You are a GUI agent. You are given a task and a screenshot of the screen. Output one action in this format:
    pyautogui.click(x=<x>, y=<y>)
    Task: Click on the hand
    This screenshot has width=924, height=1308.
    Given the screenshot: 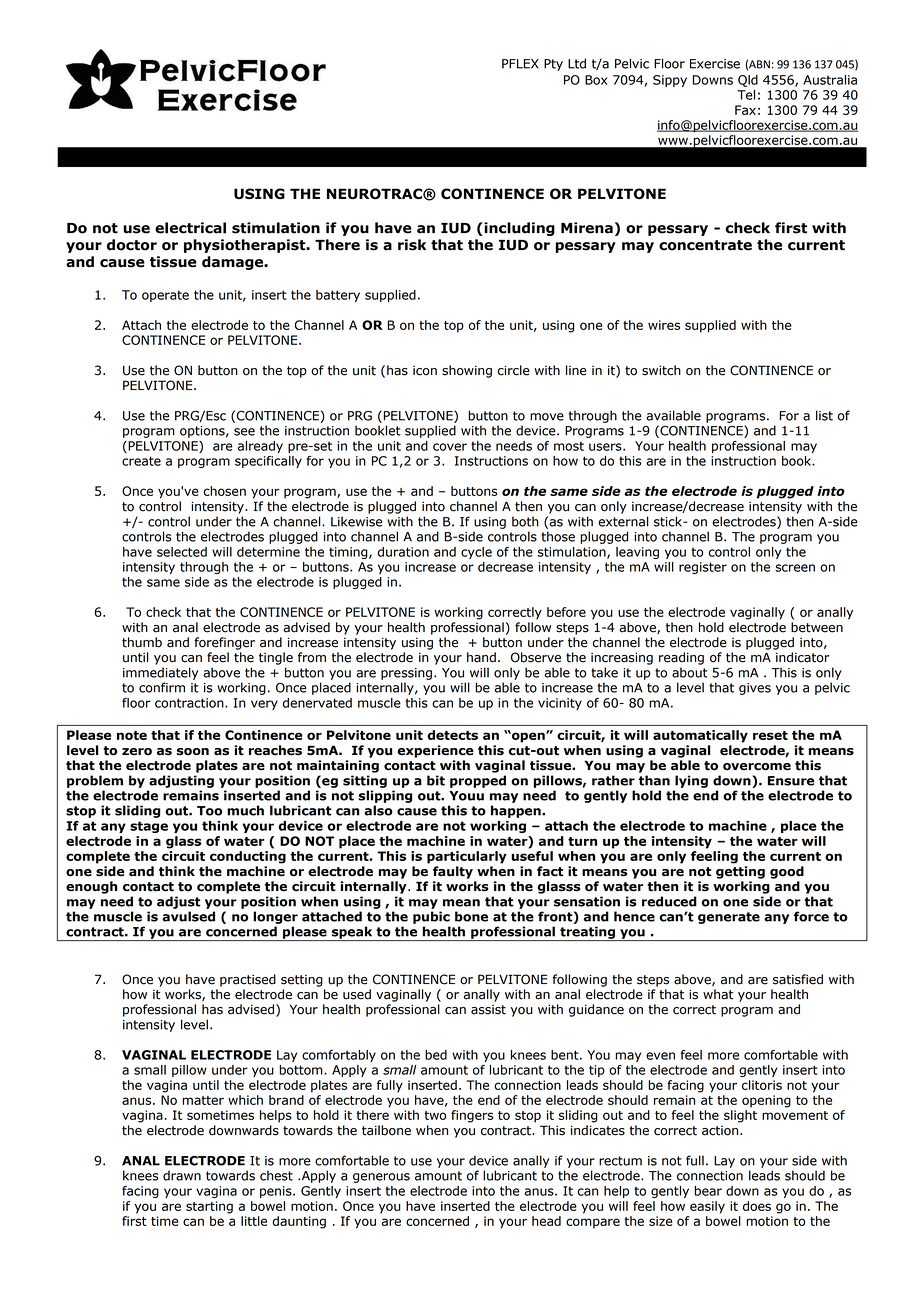 What is the action you would take?
    pyautogui.click(x=481, y=657)
